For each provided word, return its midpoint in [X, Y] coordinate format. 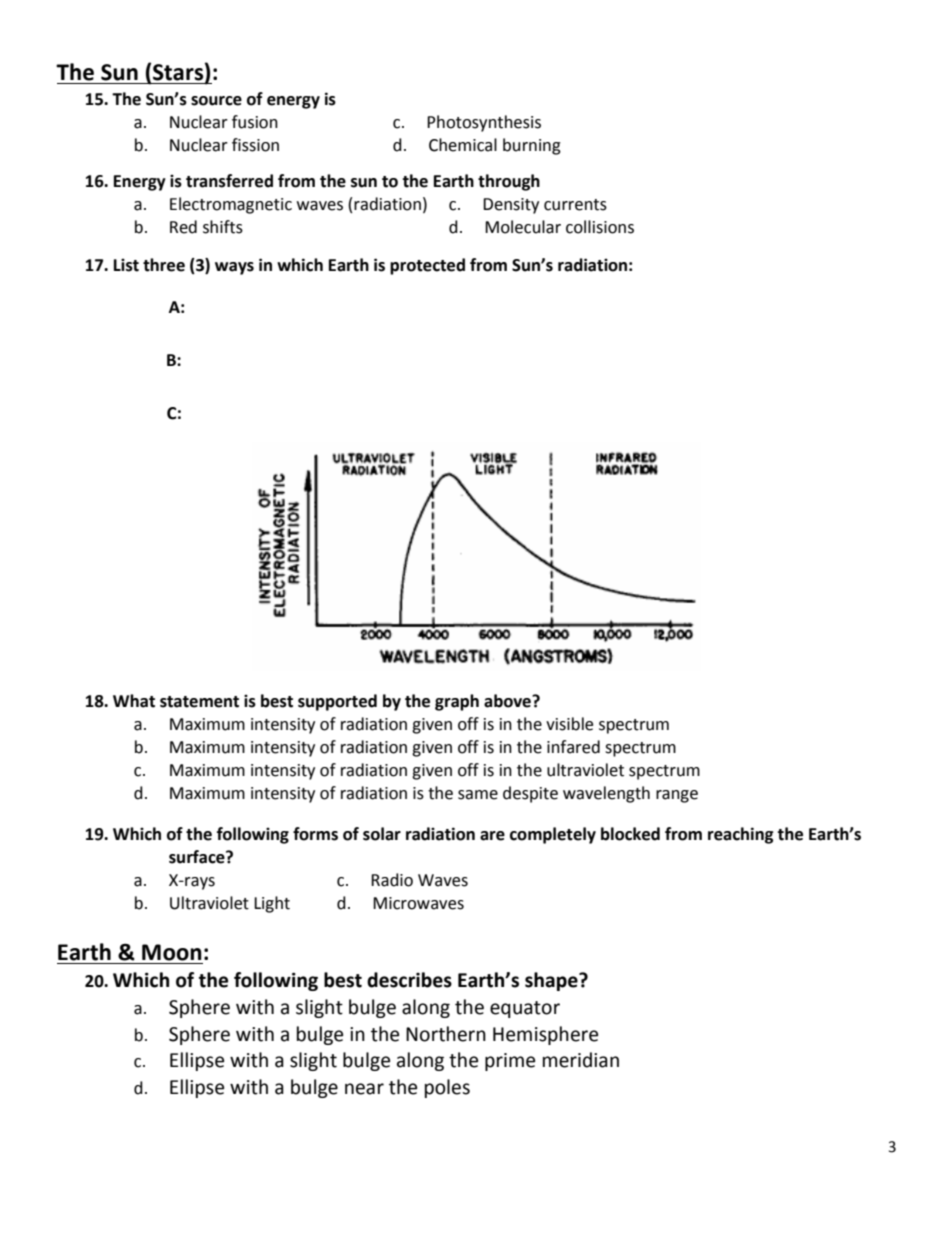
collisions [600, 227]
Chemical [463, 145]
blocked [630, 834]
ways [234, 268]
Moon [172, 952]
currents [575, 205]
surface [198, 857]
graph [457, 702]
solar [382, 834]
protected [427, 266]
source [216, 101]
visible [569, 724]
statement [199, 702]
